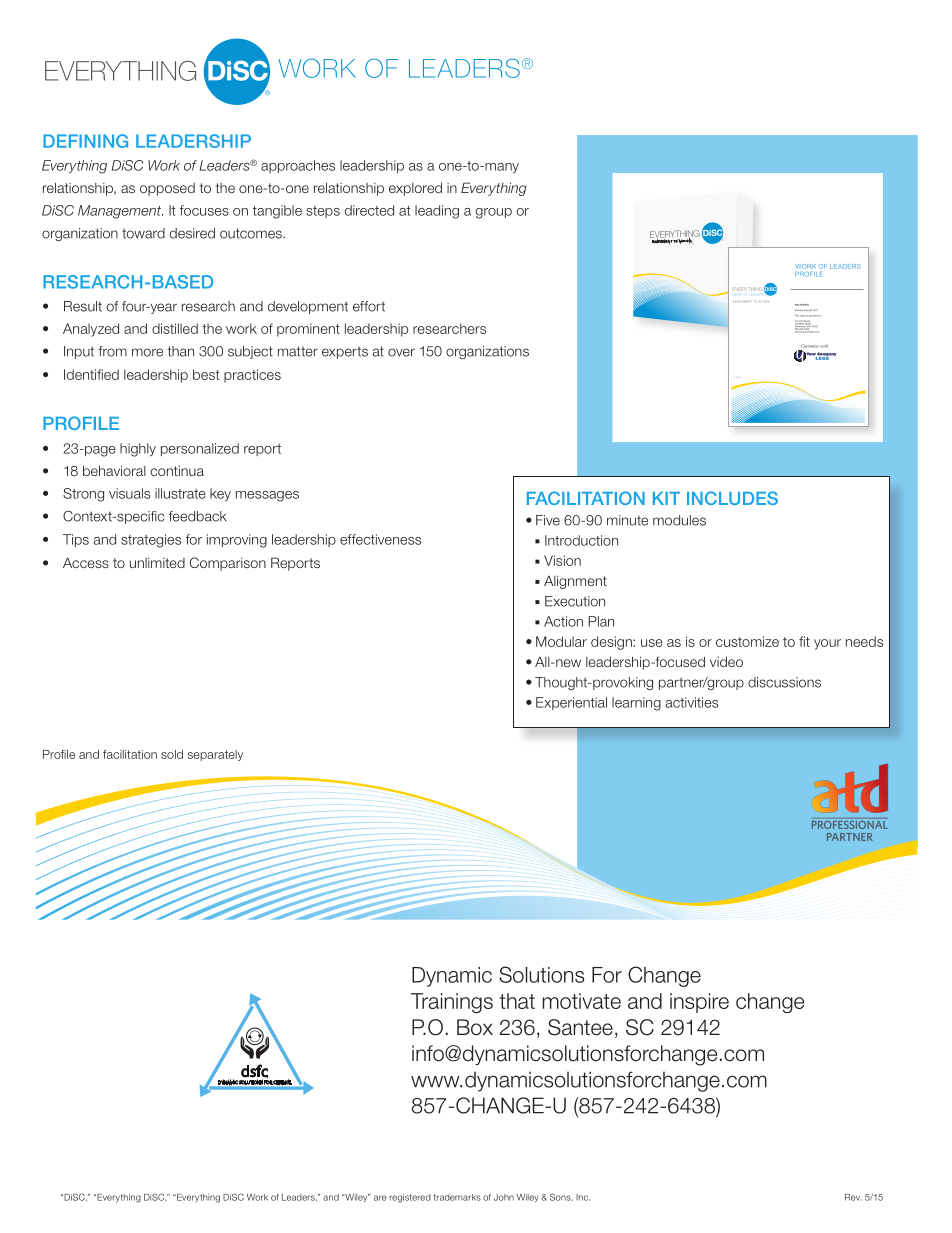 This screenshot has height=1233, width=952. Describe the element at coordinates (172, 754) in the screenshot. I see `sold` at that location.
